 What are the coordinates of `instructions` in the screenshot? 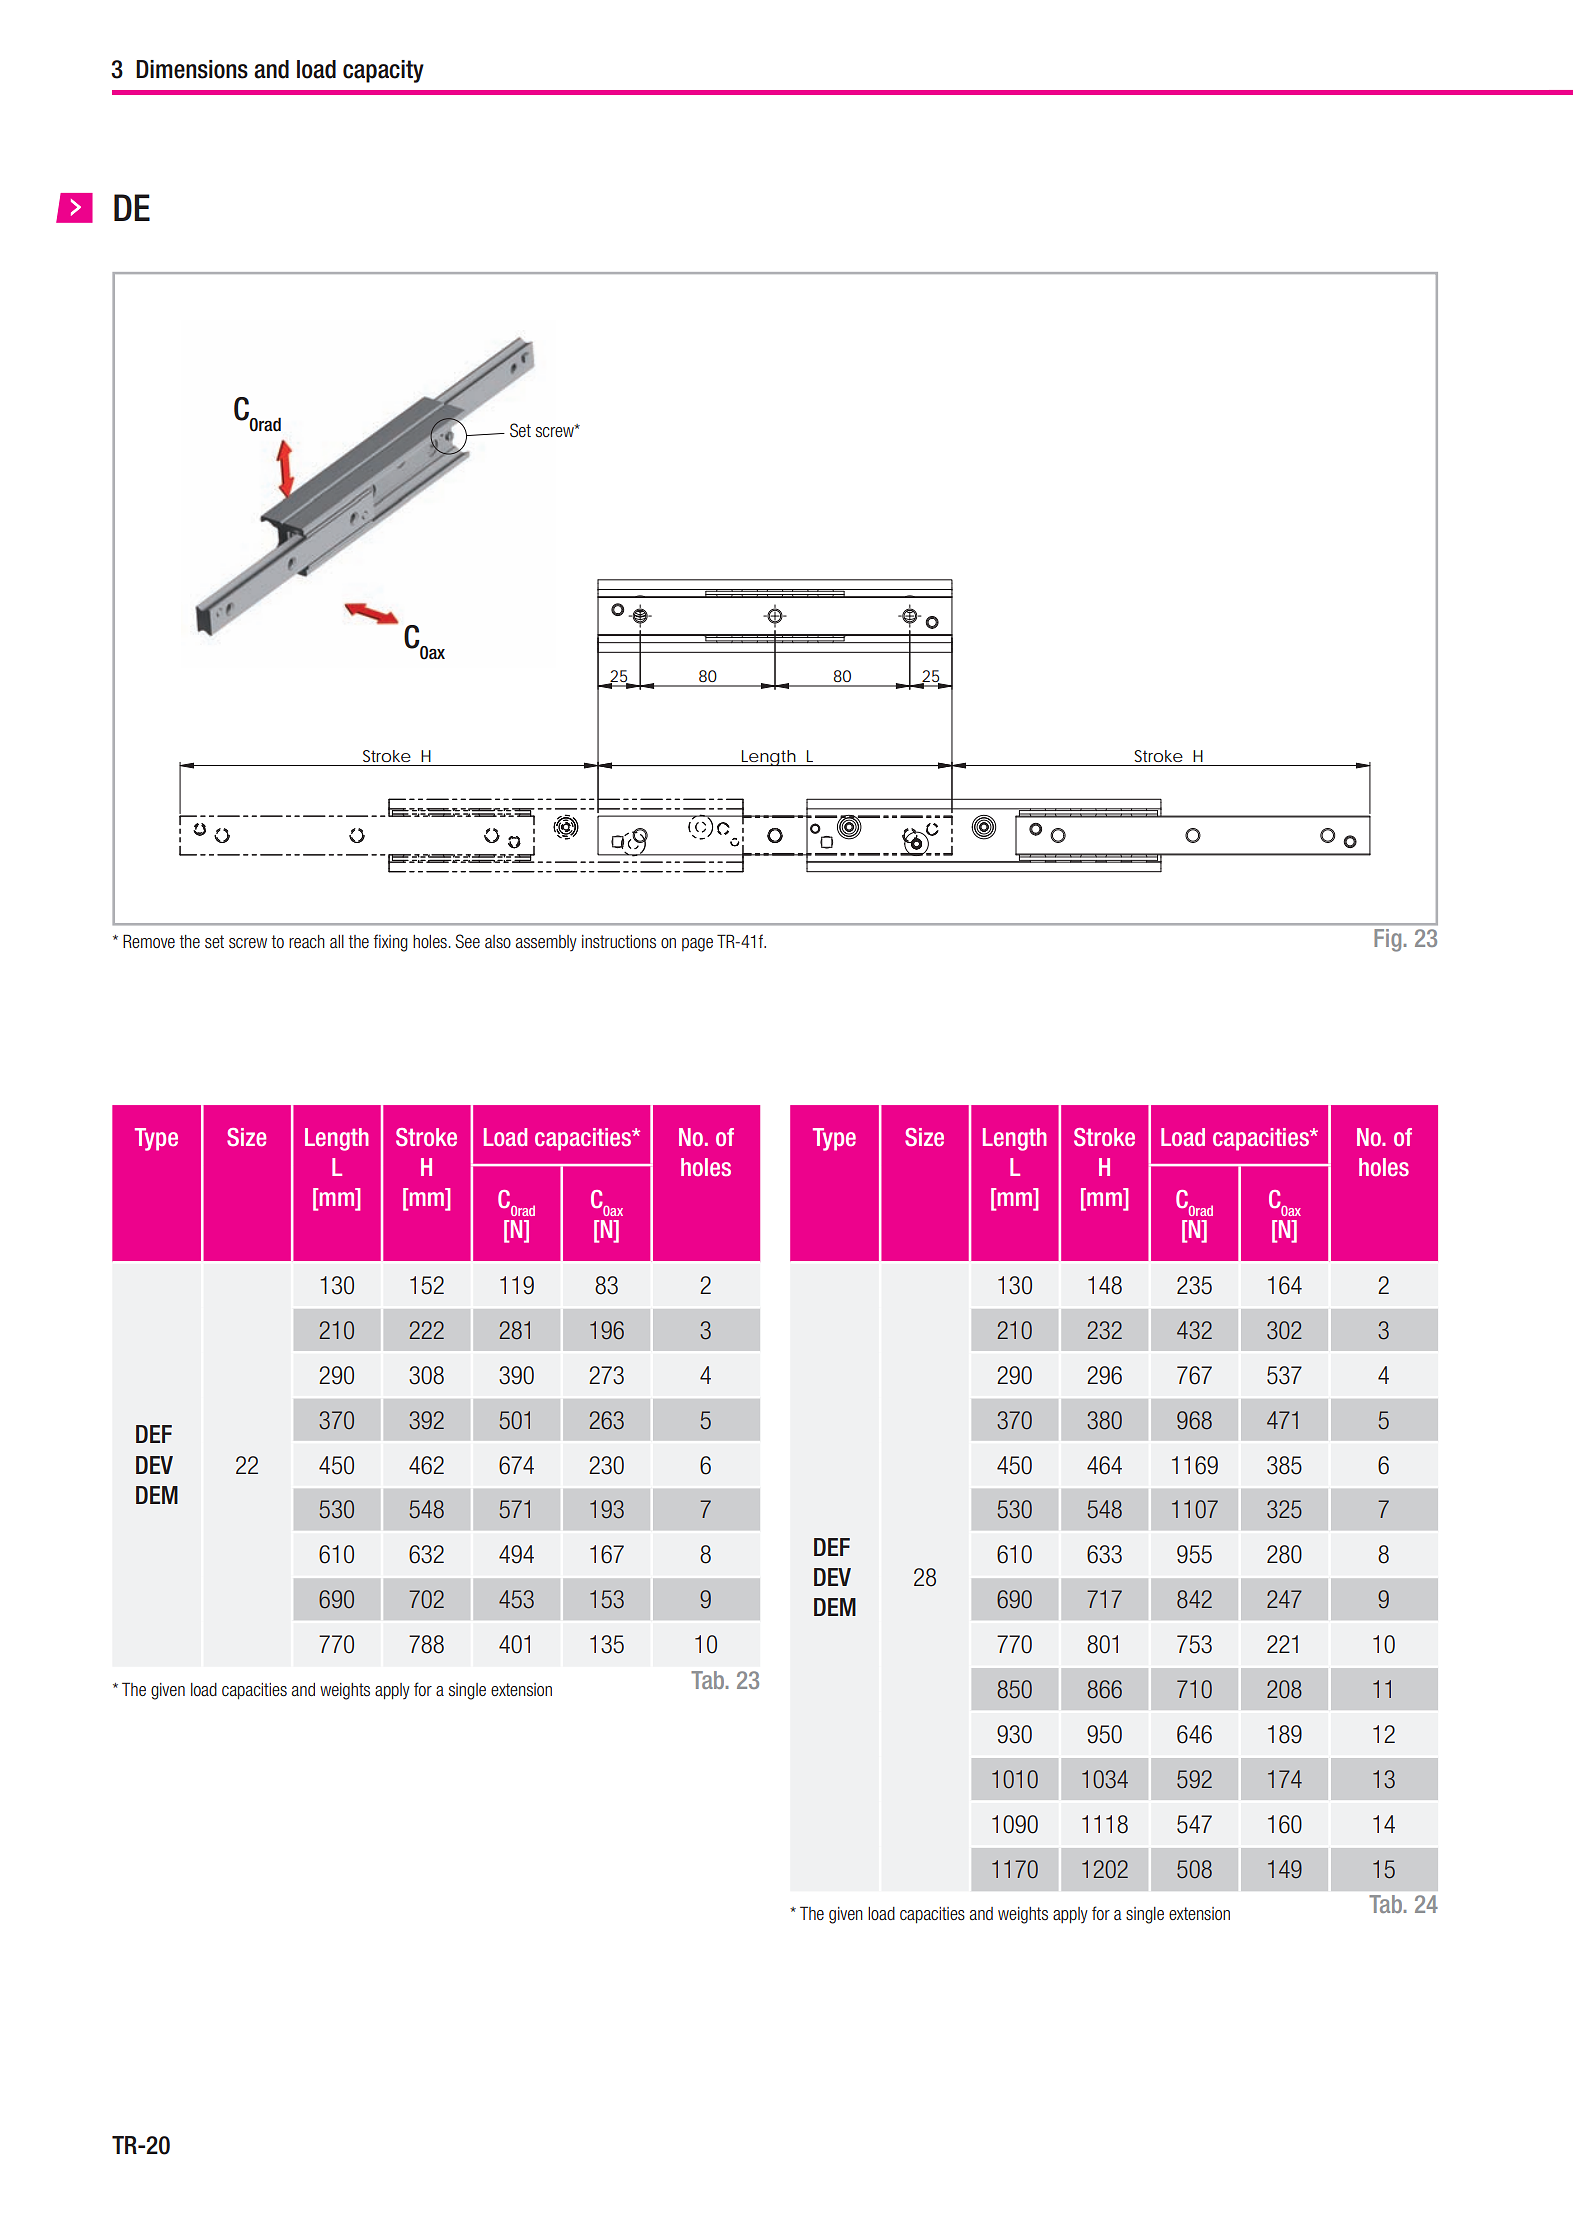 It's located at (619, 941).
